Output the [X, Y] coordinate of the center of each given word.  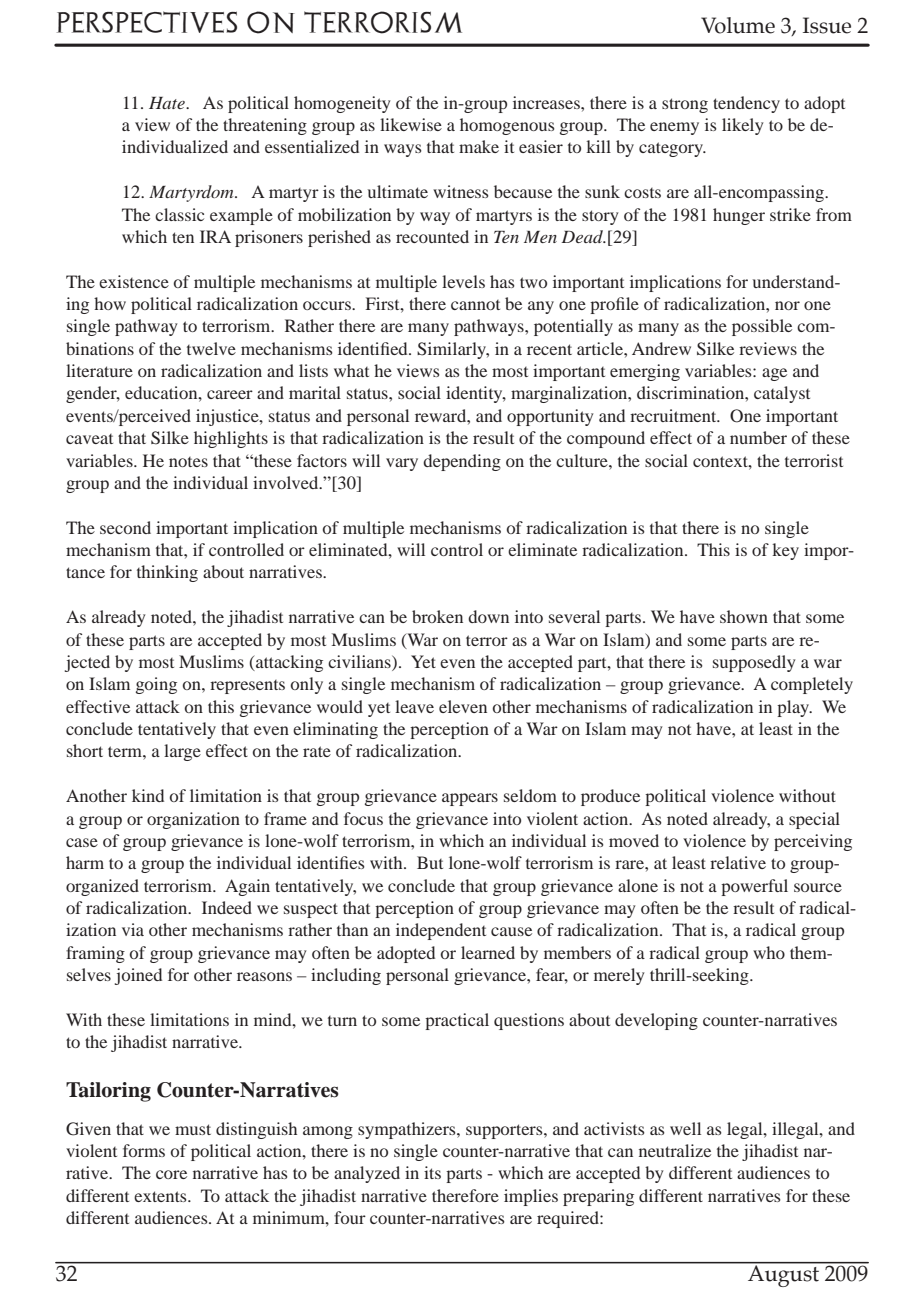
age [774, 374]
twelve [211, 348]
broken [437, 616]
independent [441, 931]
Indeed [227, 907]
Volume [738, 25]
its [432, 1172]
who [769, 952]
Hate [168, 103]
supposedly [754, 663]
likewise [411, 124]
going [156, 685]
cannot [475, 305]
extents [161, 1196]
